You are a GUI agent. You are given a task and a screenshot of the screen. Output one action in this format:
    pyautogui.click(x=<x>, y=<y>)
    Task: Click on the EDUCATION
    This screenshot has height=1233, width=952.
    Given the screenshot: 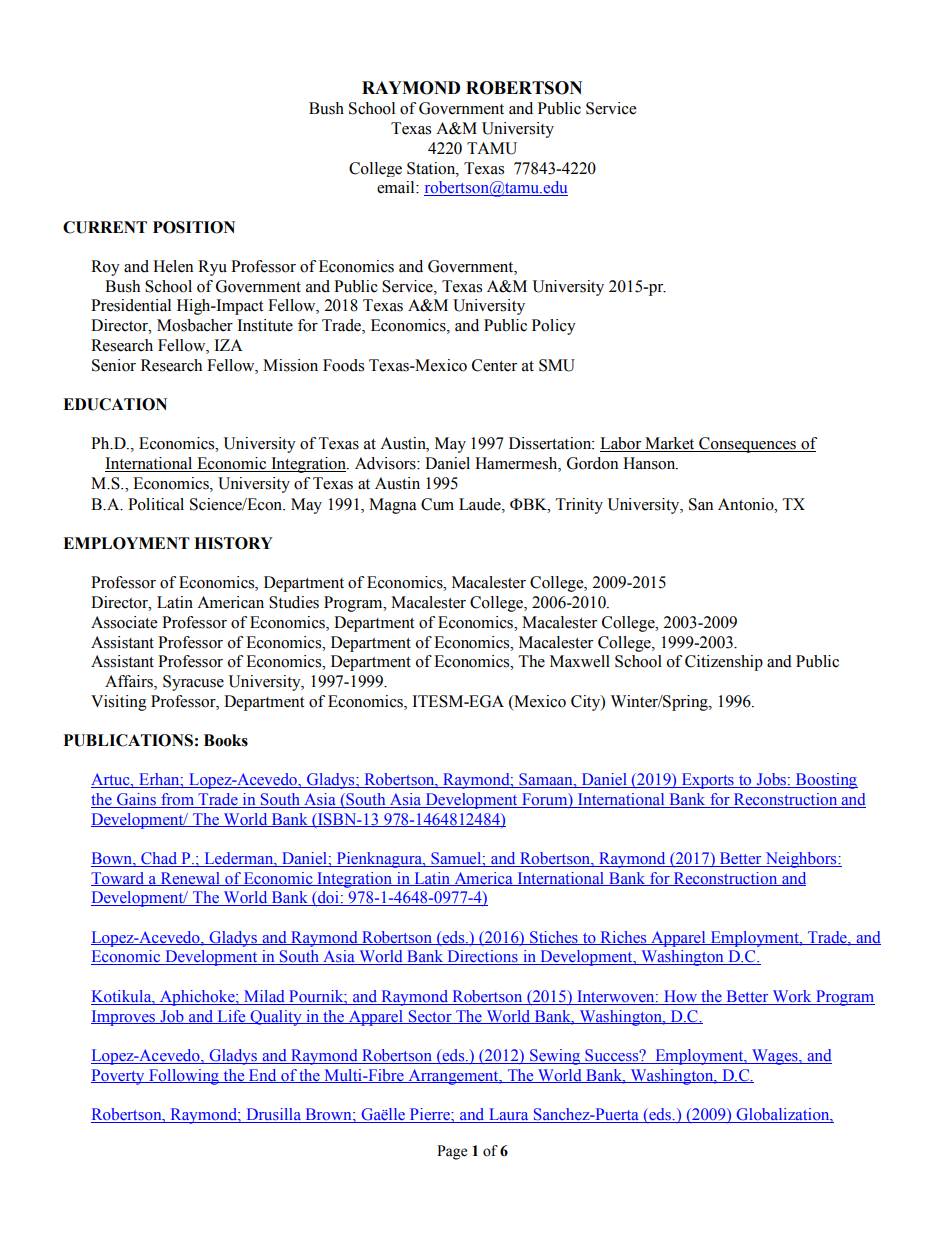 What is the action you would take?
    pyautogui.click(x=115, y=404)
